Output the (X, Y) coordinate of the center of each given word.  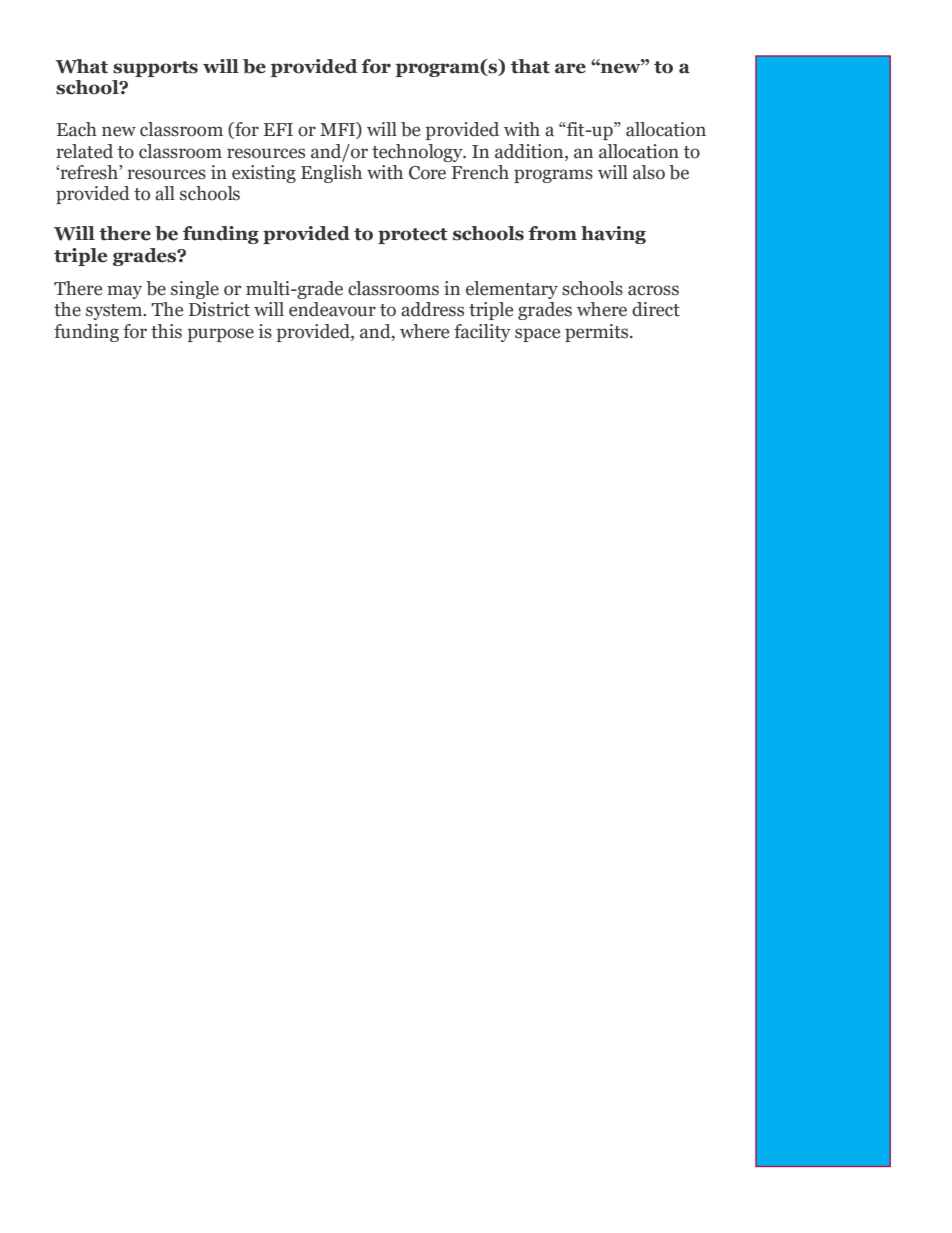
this (166, 331)
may (124, 292)
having (613, 235)
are (570, 68)
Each (77, 129)
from (552, 233)
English (331, 174)
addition (530, 151)
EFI (278, 129)
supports (155, 69)
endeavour (332, 309)
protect (413, 236)
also (649, 172)
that (530, 66)
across (653, 290)
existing (264, 174)
